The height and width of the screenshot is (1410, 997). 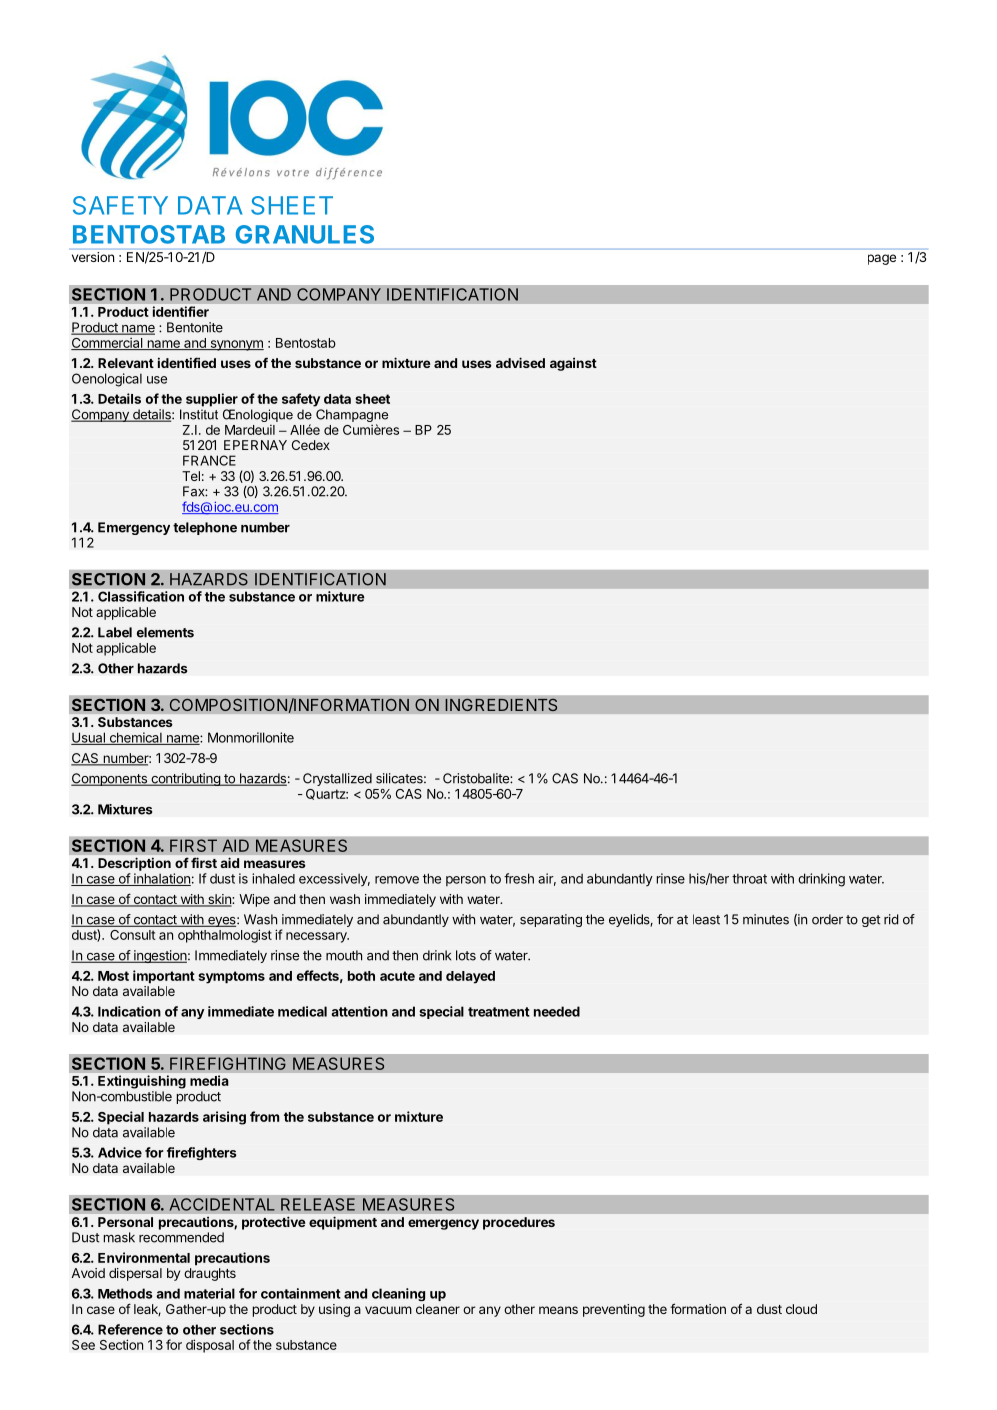 I want to click on material, so click(x=209, y=1293).
